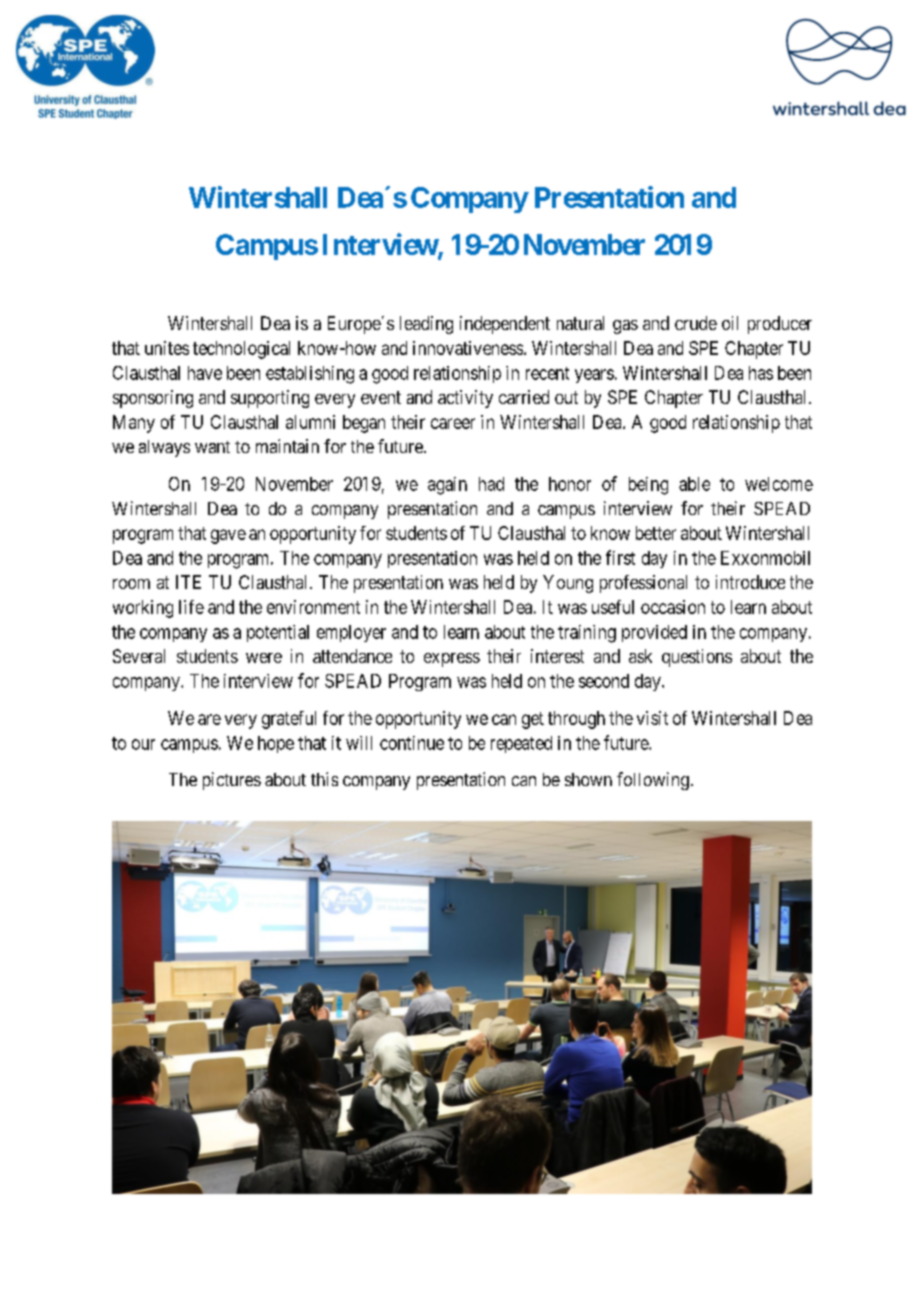 The height and width of the screenshot is (1308, 924). What do you see at coordinates (426, 325) in the screenshot?
I see `leading` at bounding box center [426, 325].
